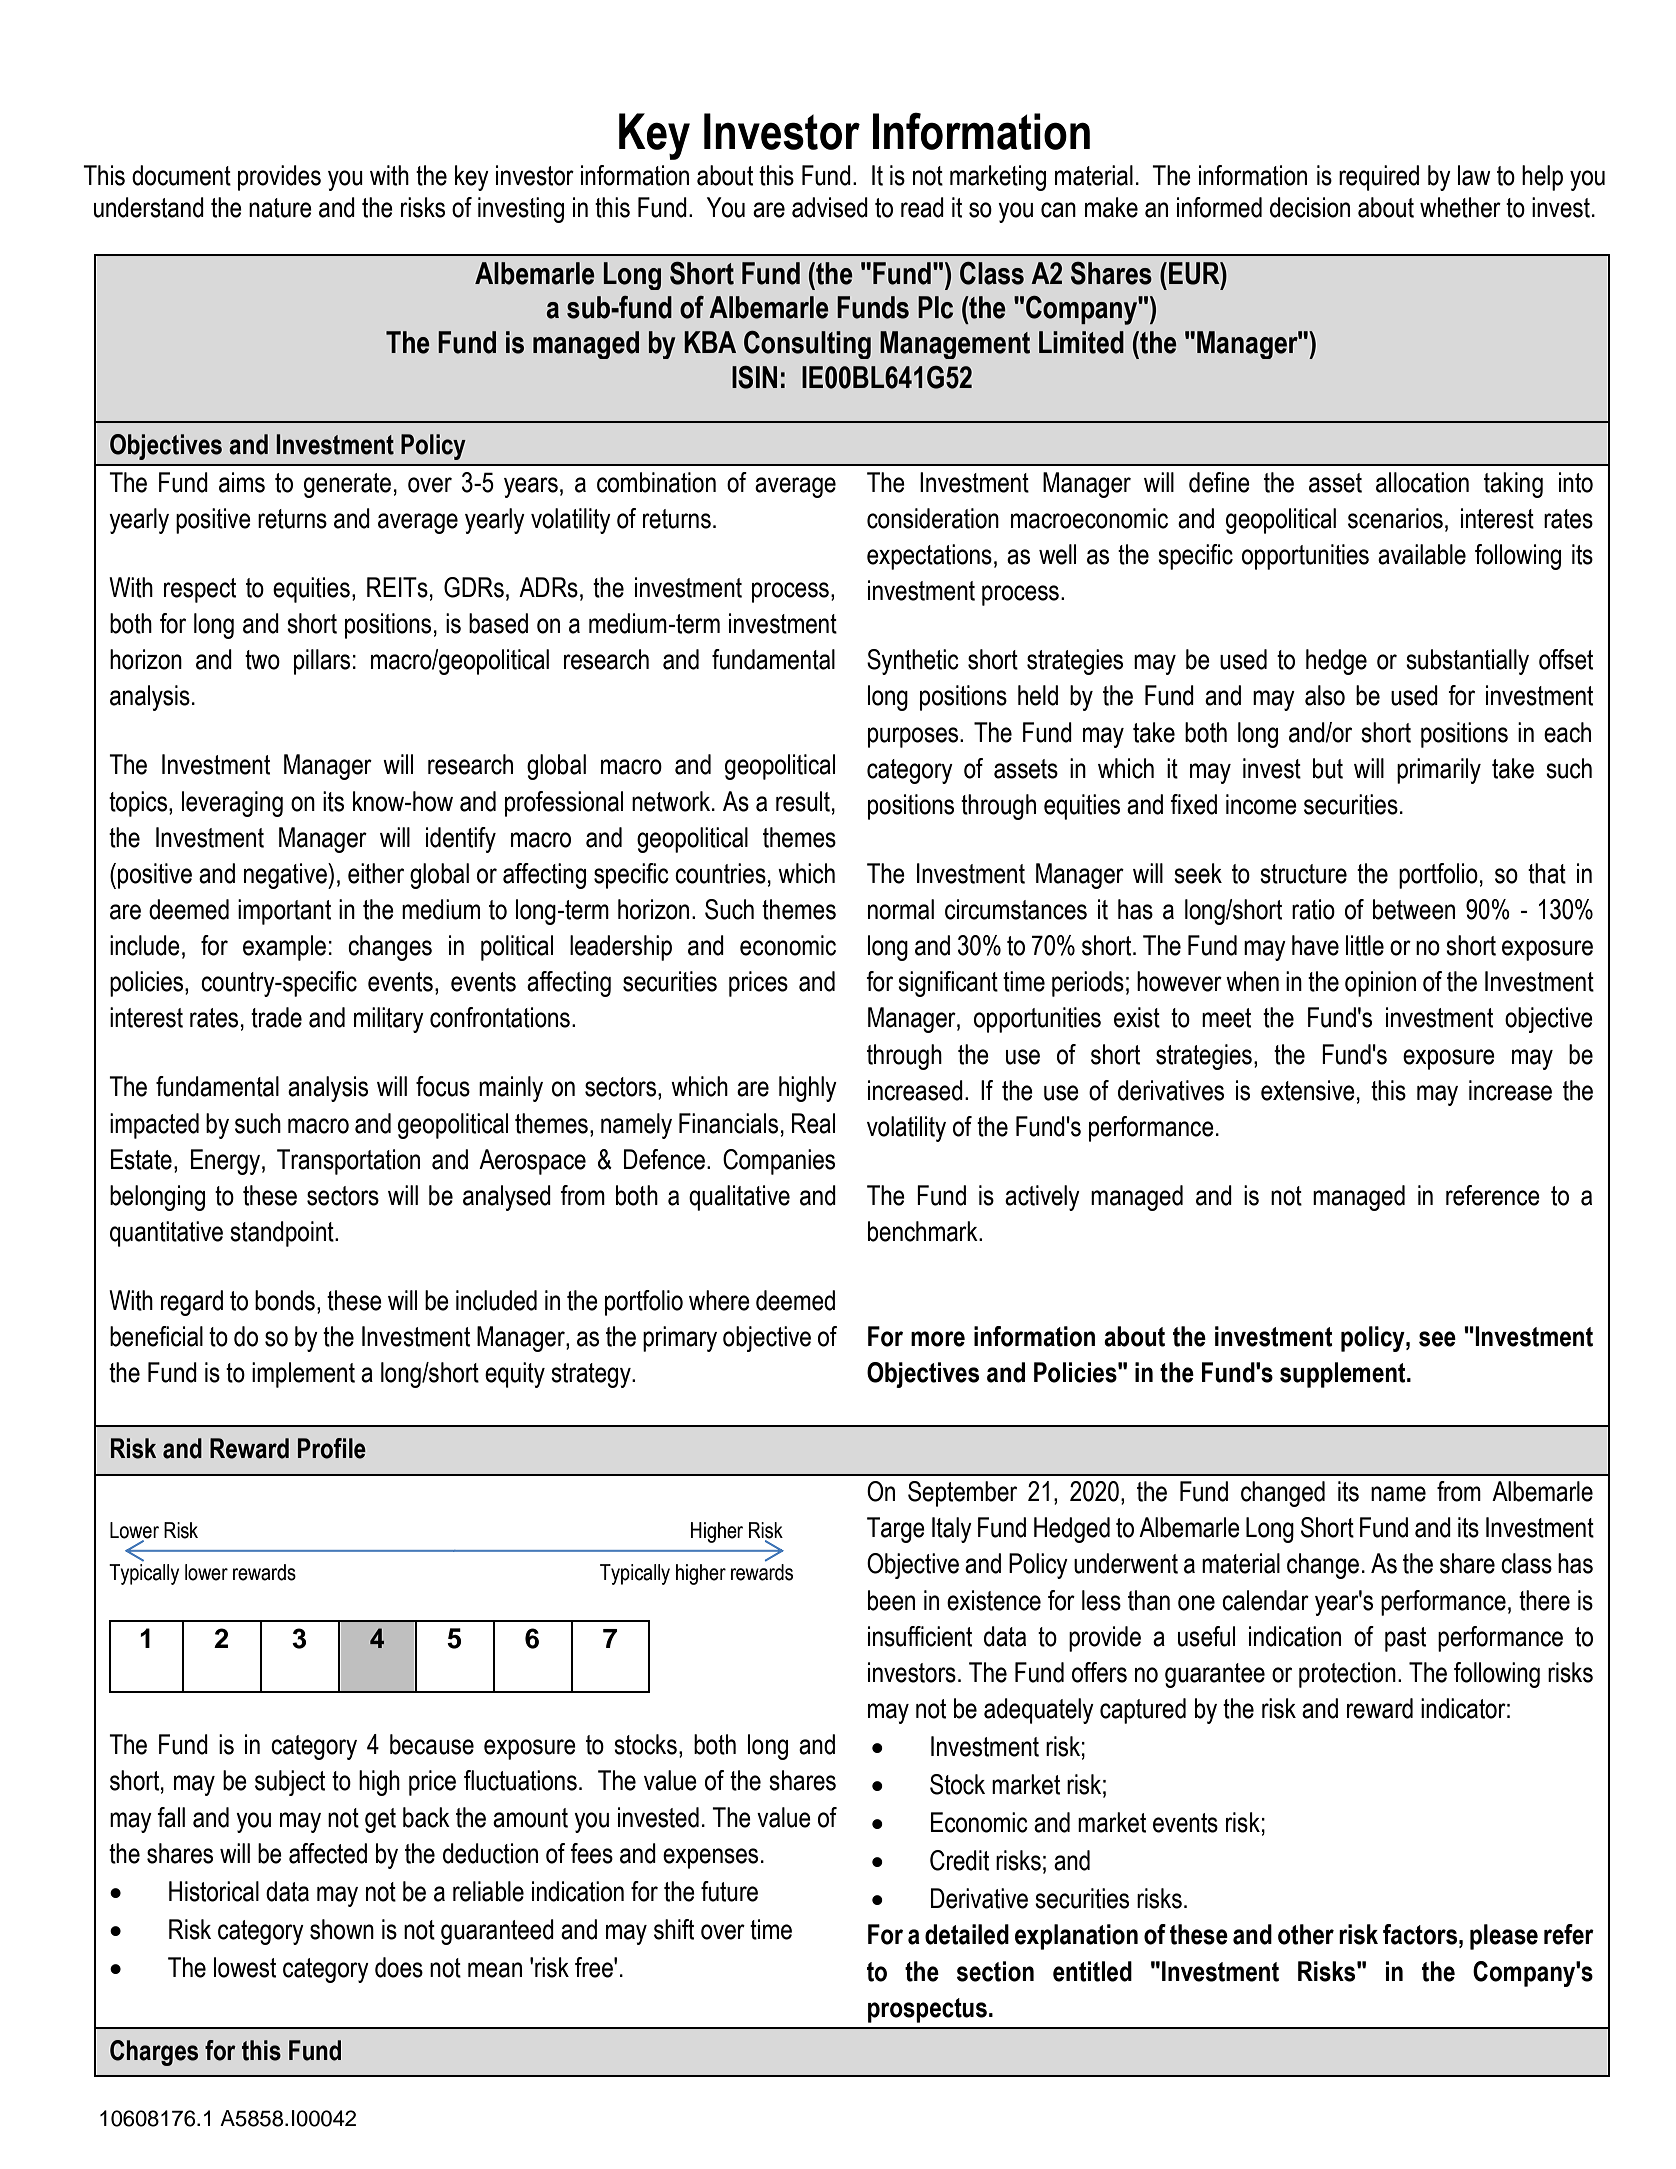 This document has height=2169, width=1676. I want to click on prospectus, so click(927, 2010).
